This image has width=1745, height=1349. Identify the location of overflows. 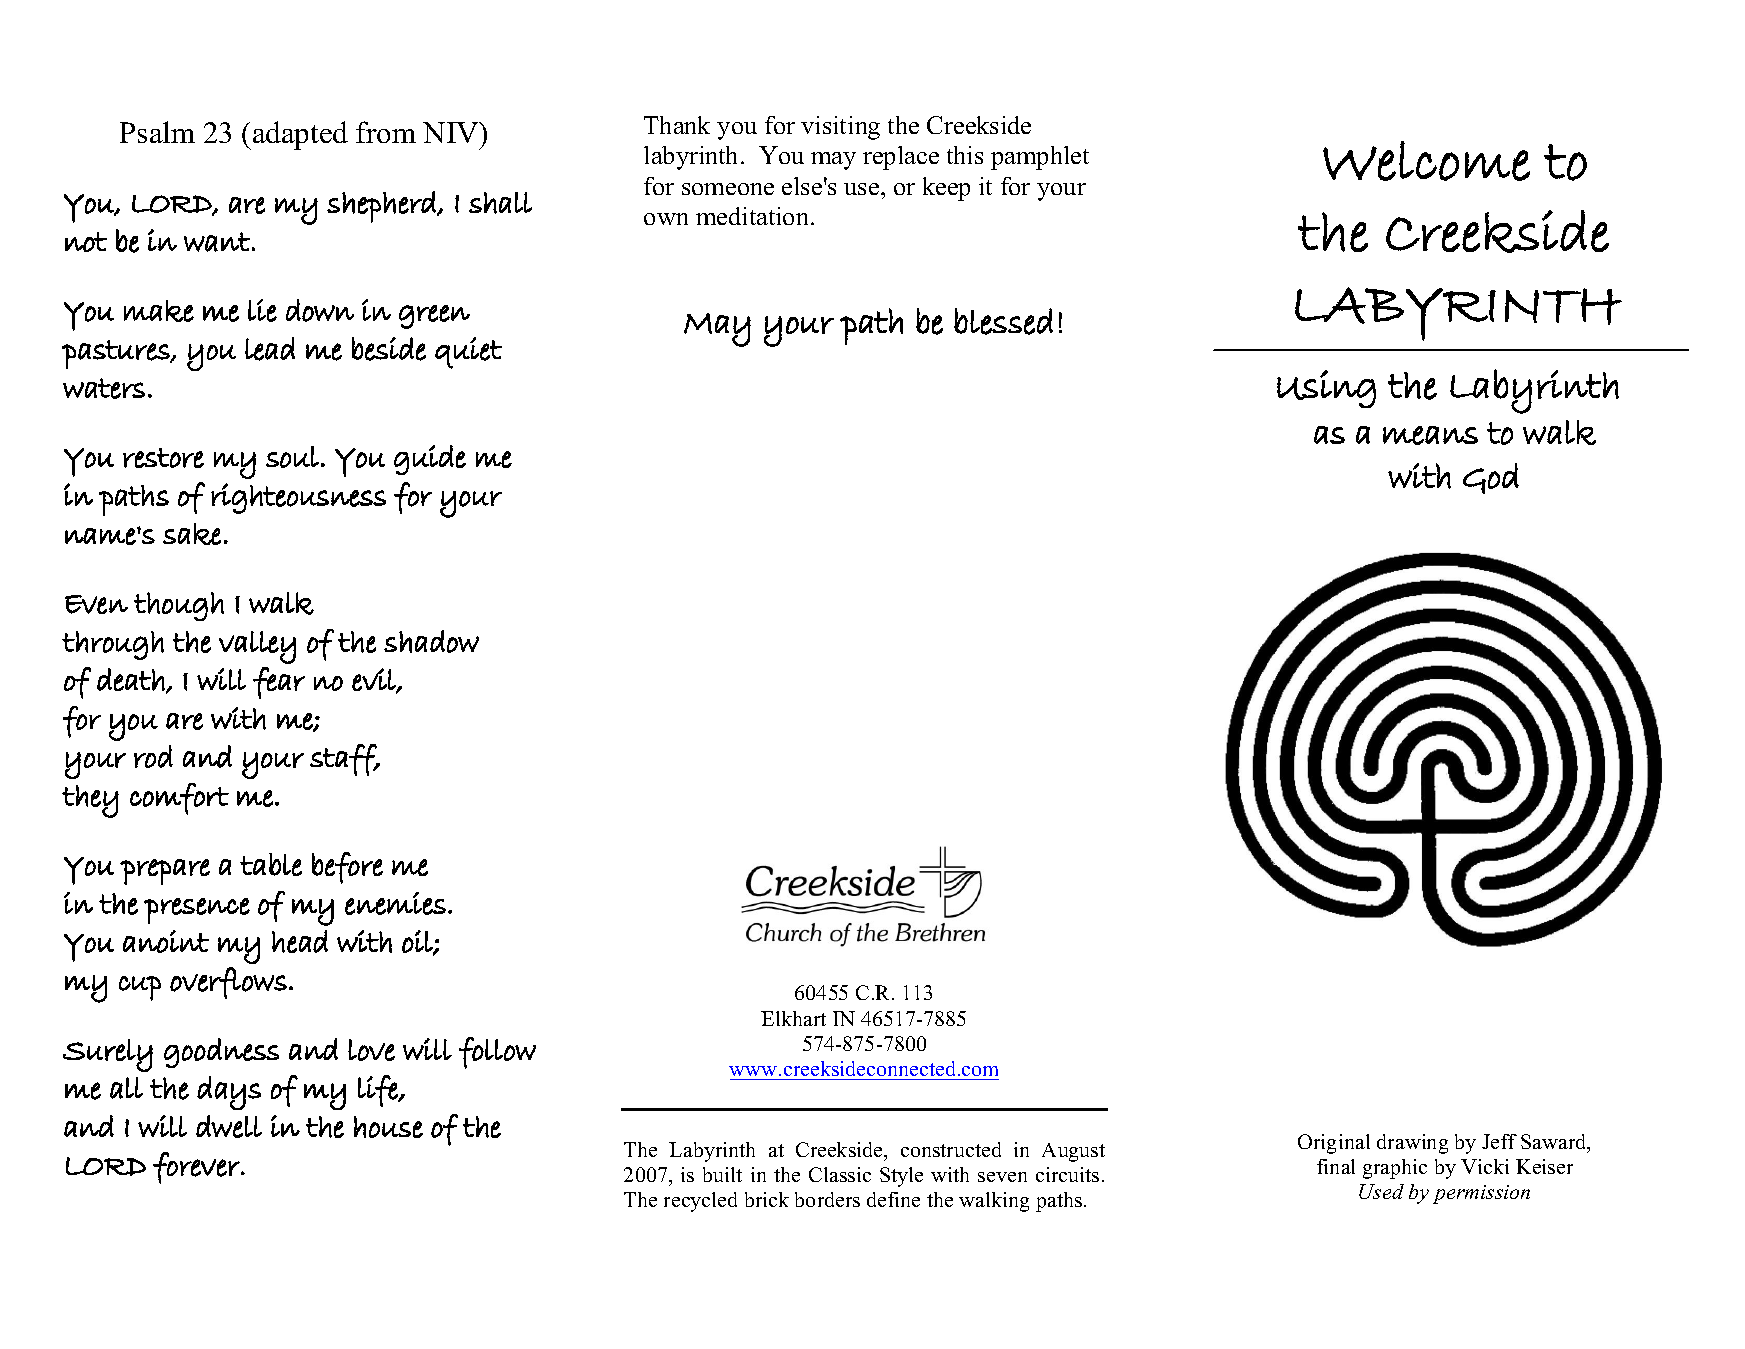
(228, 983).
